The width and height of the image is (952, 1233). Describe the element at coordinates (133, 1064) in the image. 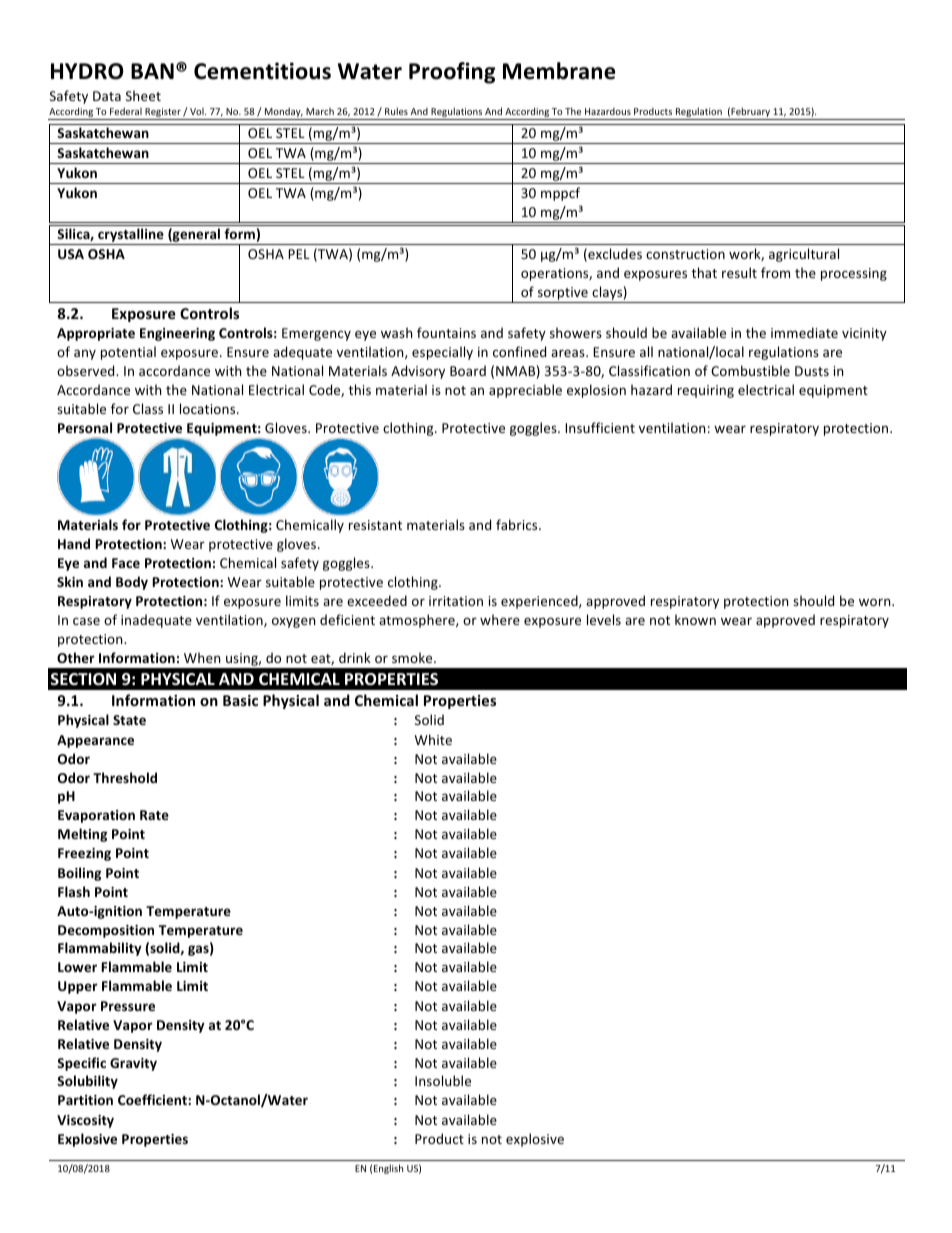

I see `Gravity` at that location.
